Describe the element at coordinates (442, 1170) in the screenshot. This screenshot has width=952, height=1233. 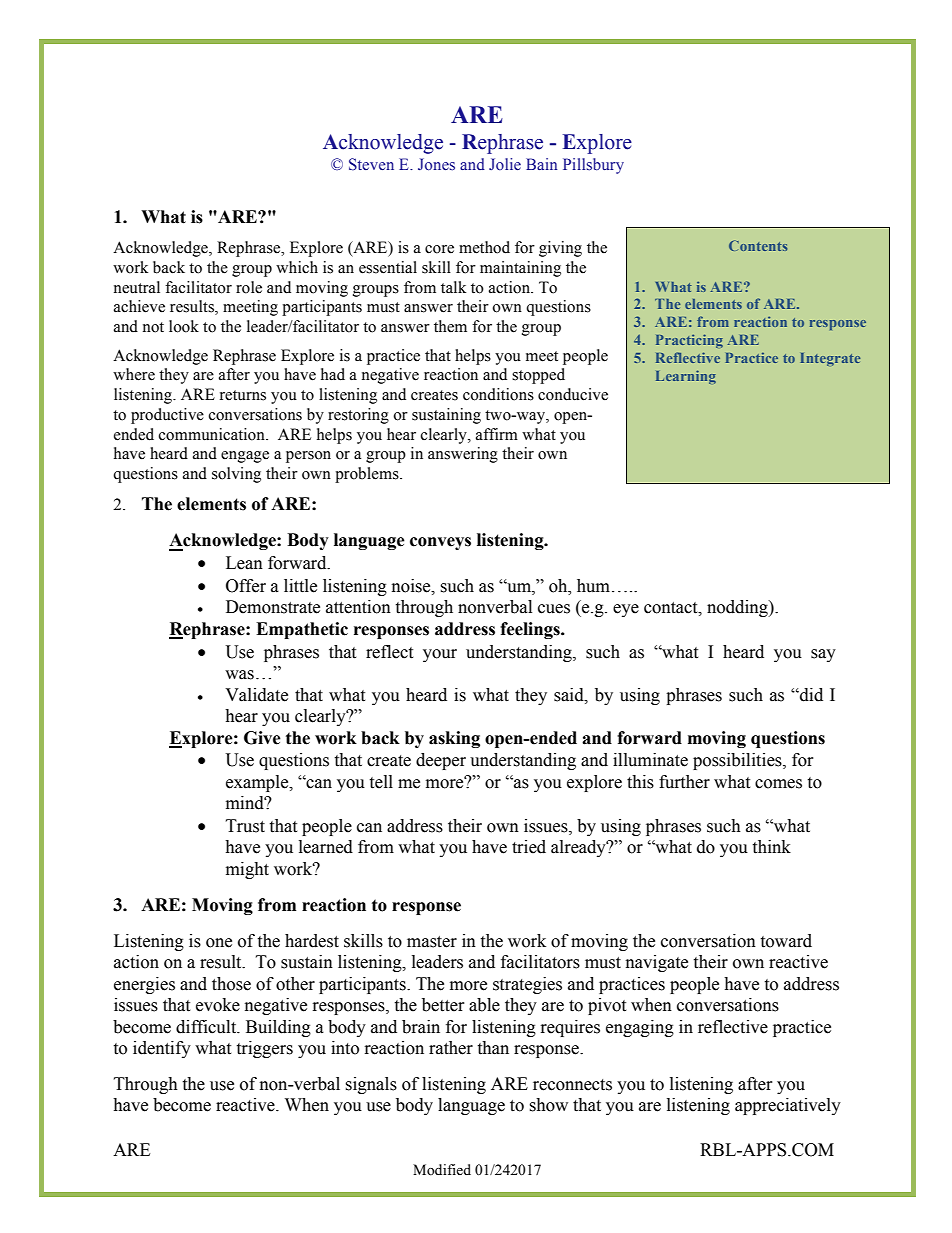
I see `Modified` at that location.
